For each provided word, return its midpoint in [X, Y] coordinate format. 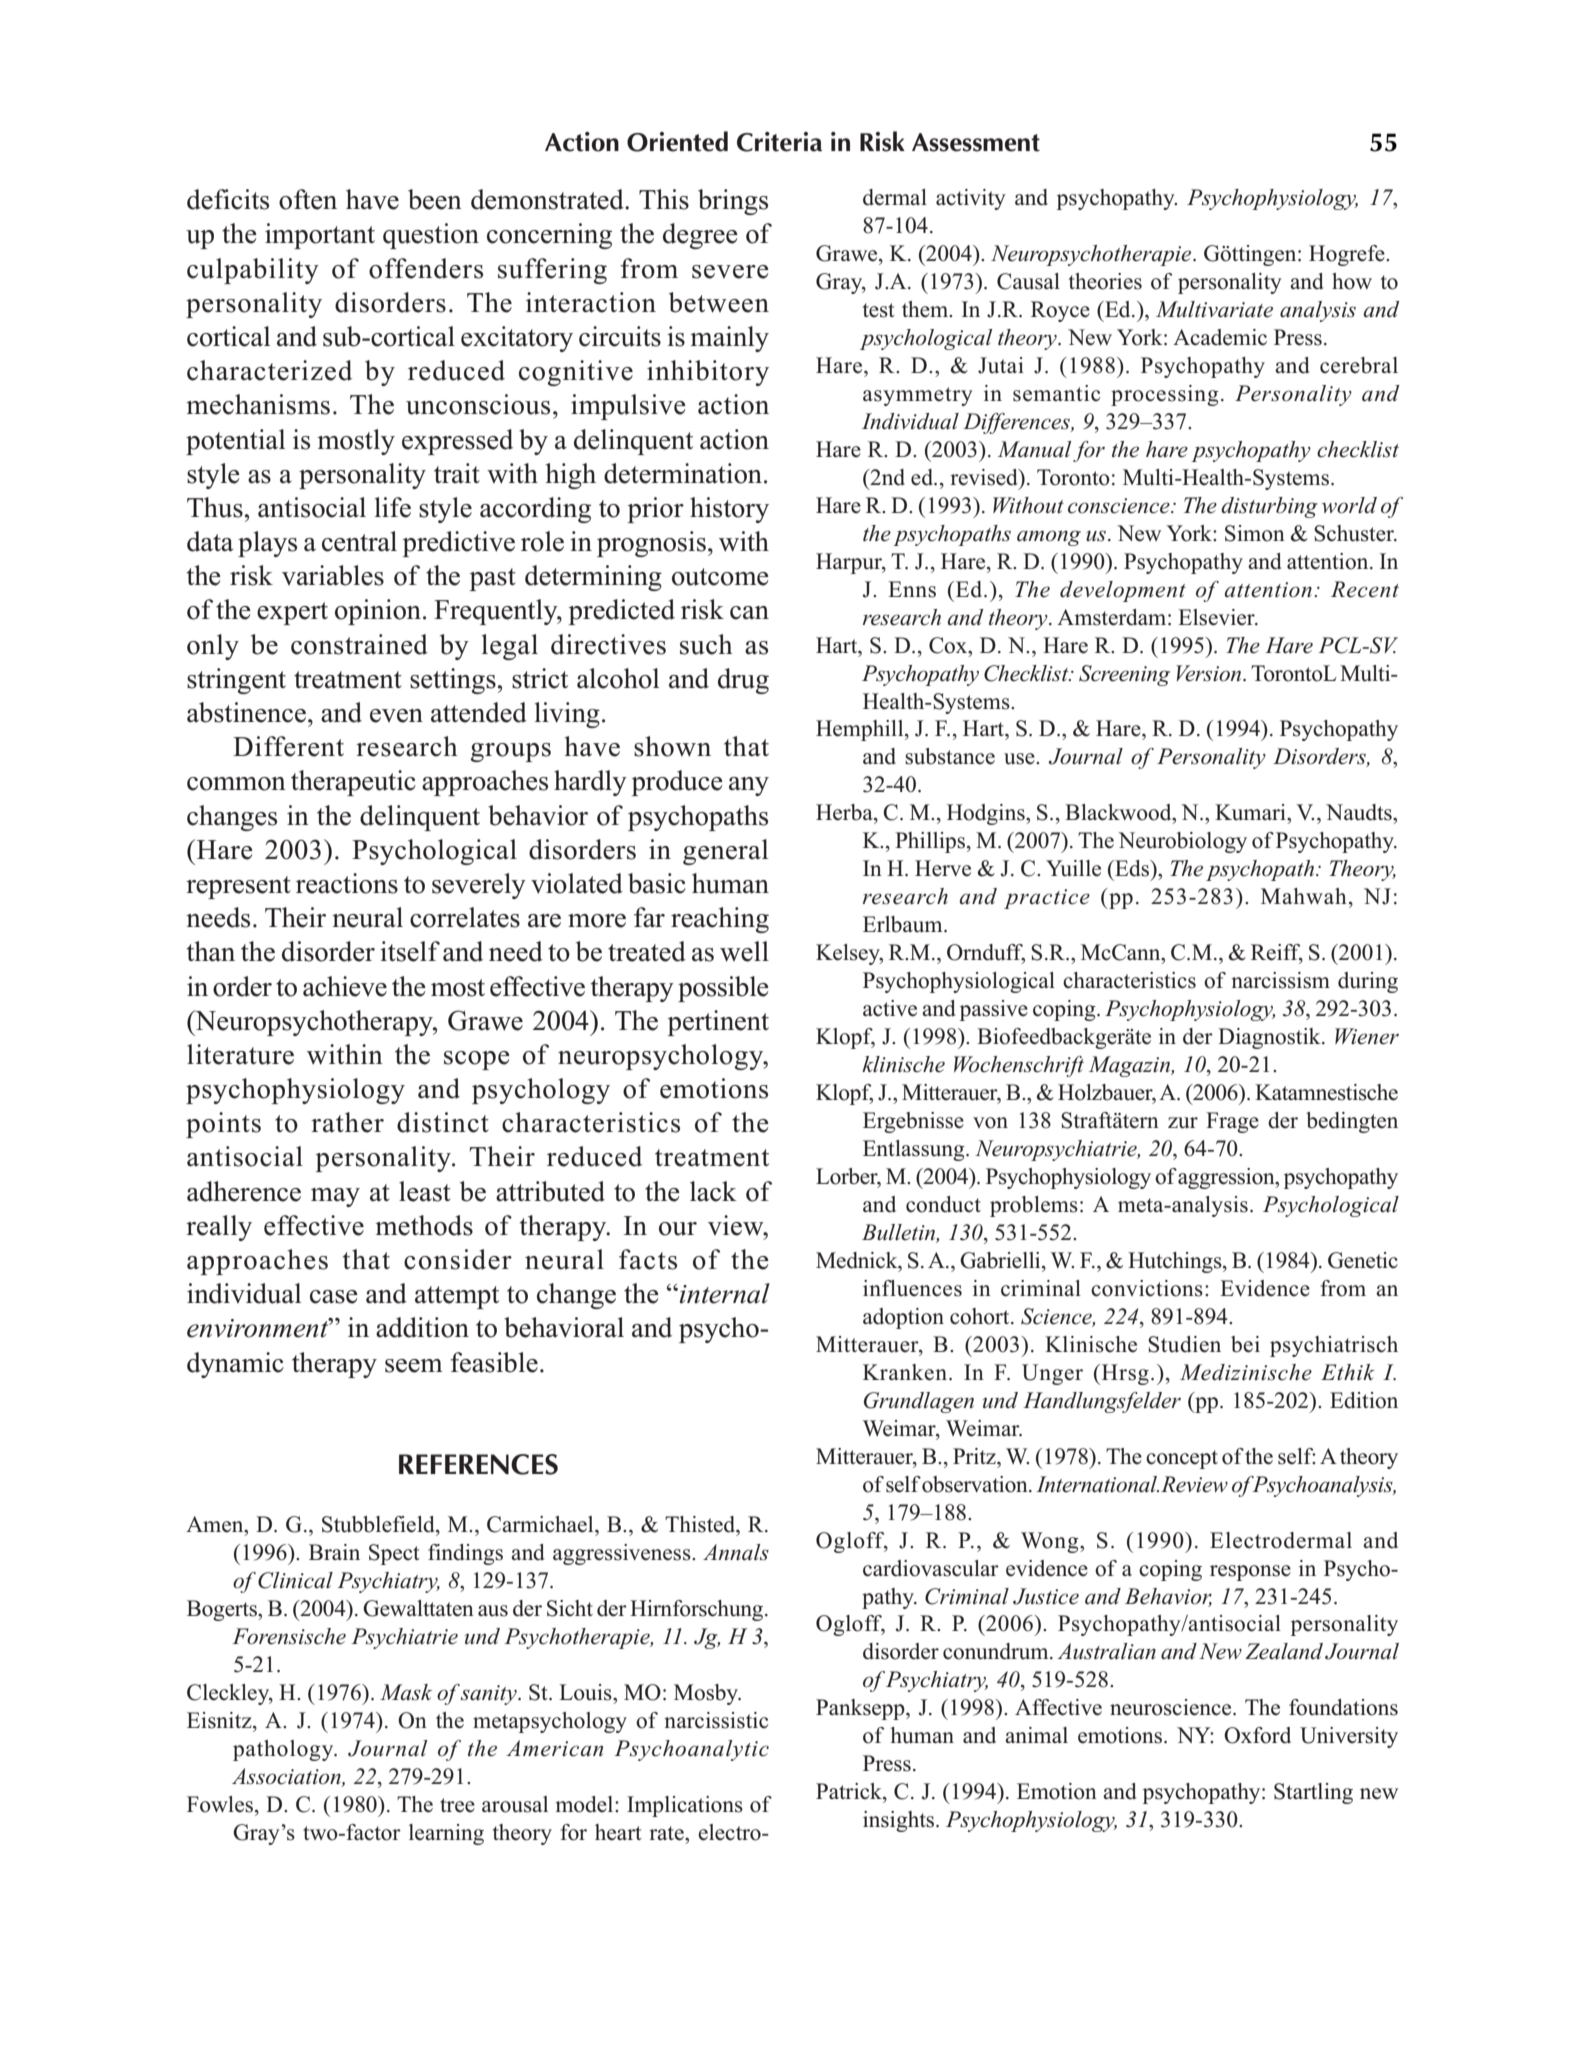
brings [733, 202]
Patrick [850, 1791]
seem [414, 1366]
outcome [720, 577]
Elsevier [1217, 617]
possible [723, 989]
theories [1105, 281]
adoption [903, 1318]
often [308, 199]
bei [1245, 1344]
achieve [345, 986]
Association [287, 1777]
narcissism [1280, 980]
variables [333, 575]
